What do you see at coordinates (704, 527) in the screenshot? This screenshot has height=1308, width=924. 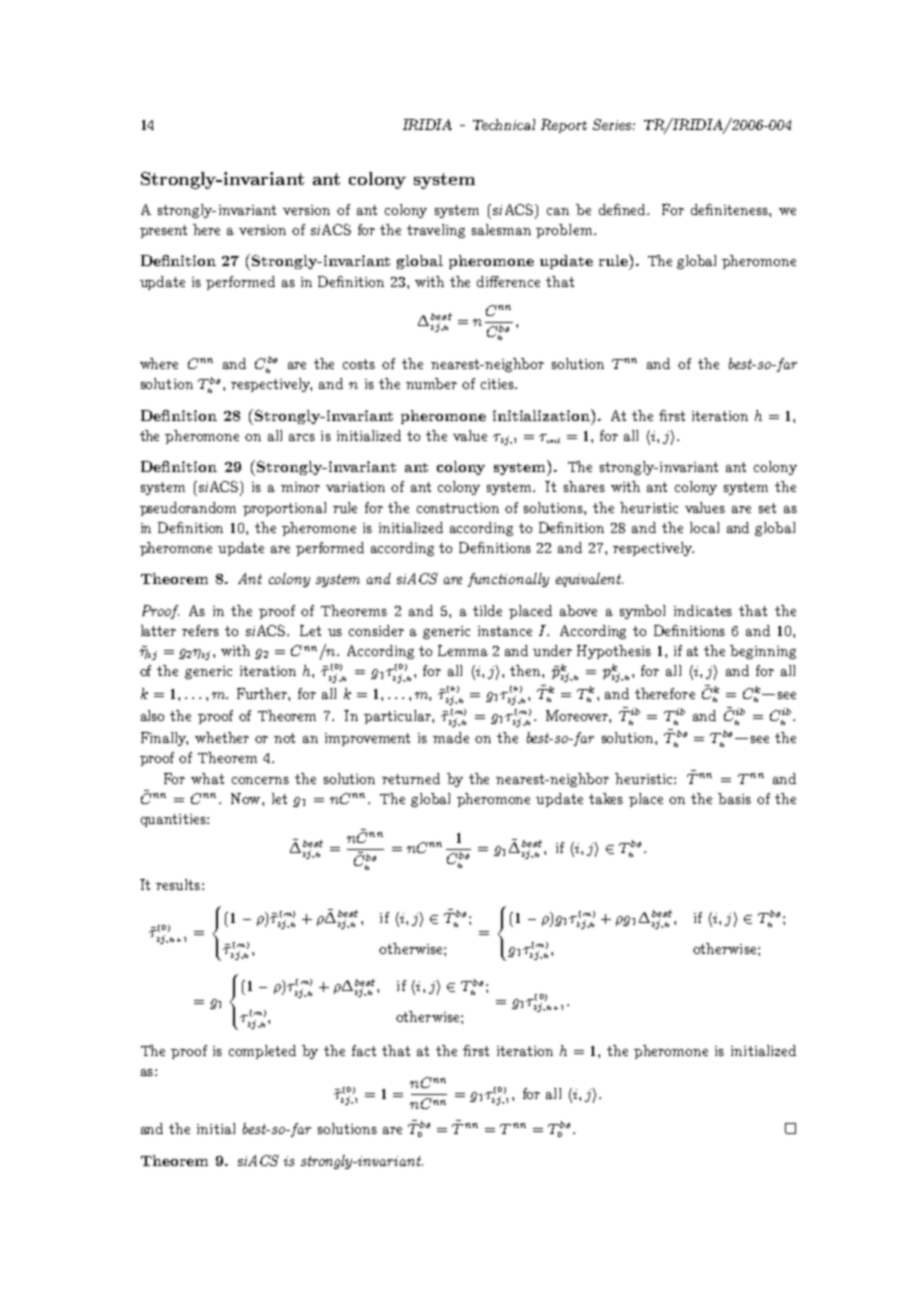 I see `local` at bounding box center [704, 527].
